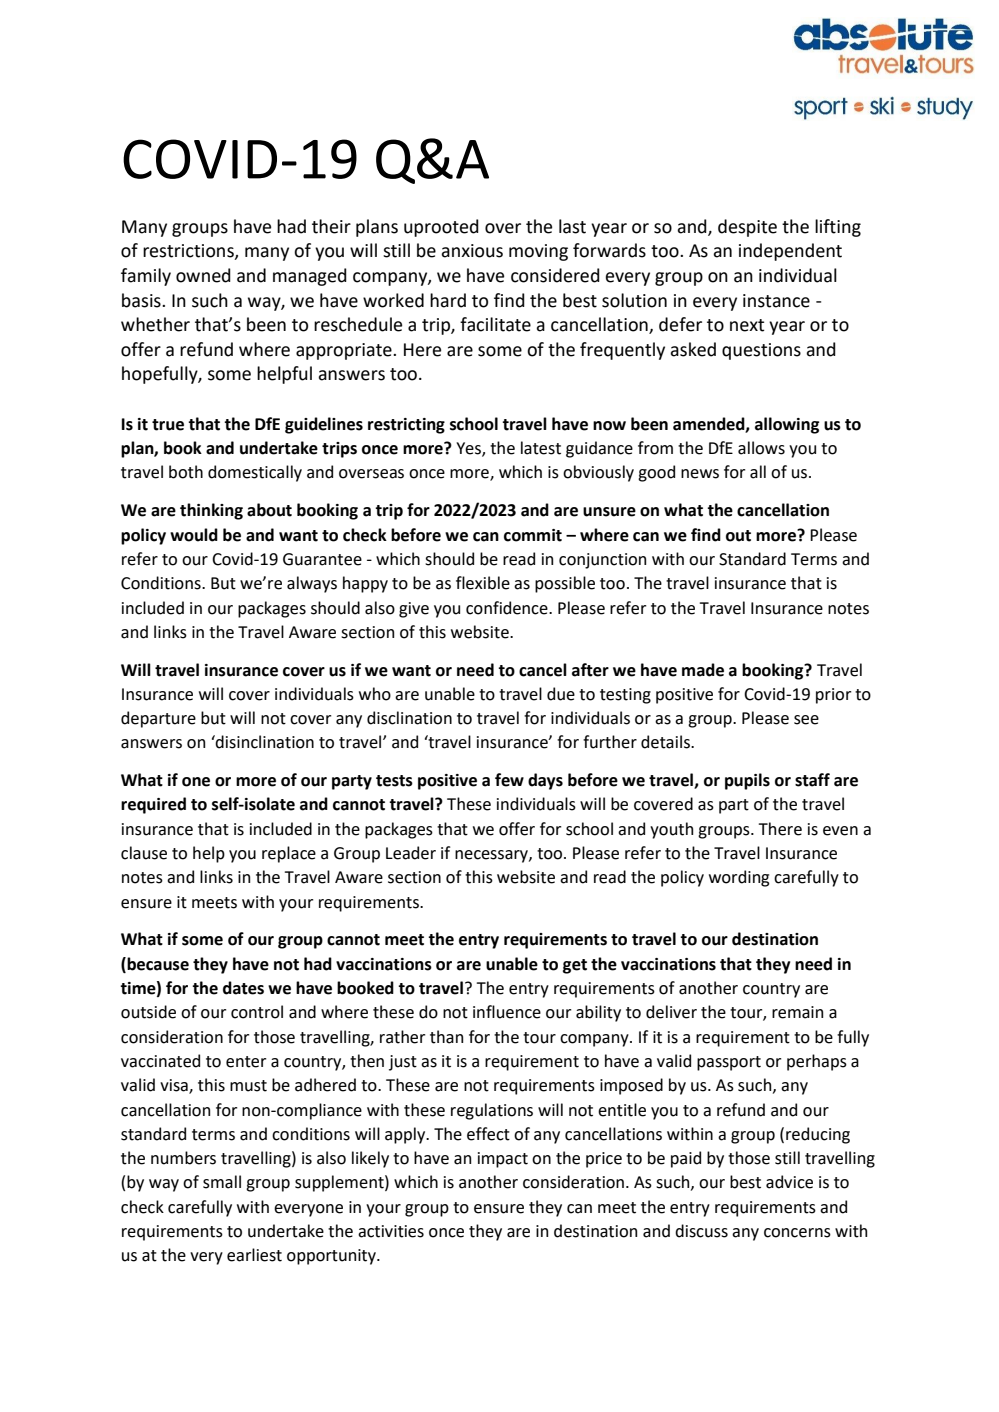 The height and width of the screenshot is (1412, 999). Describe the element at coordinates (703, 670) in the screenshot. I see `made` at that location.
